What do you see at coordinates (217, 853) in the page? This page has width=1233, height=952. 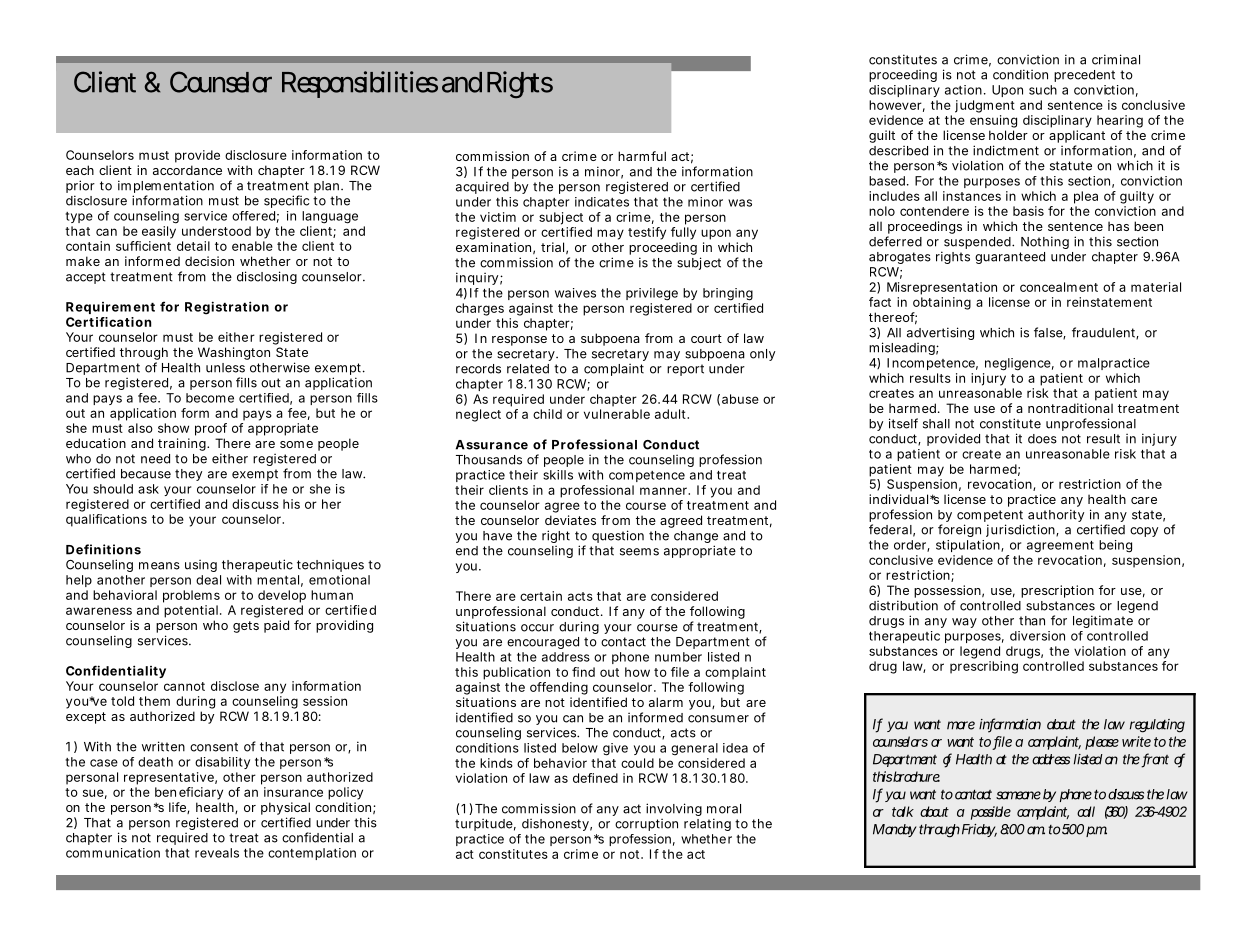 I see `reveals` at bounding box center [217, 853].
